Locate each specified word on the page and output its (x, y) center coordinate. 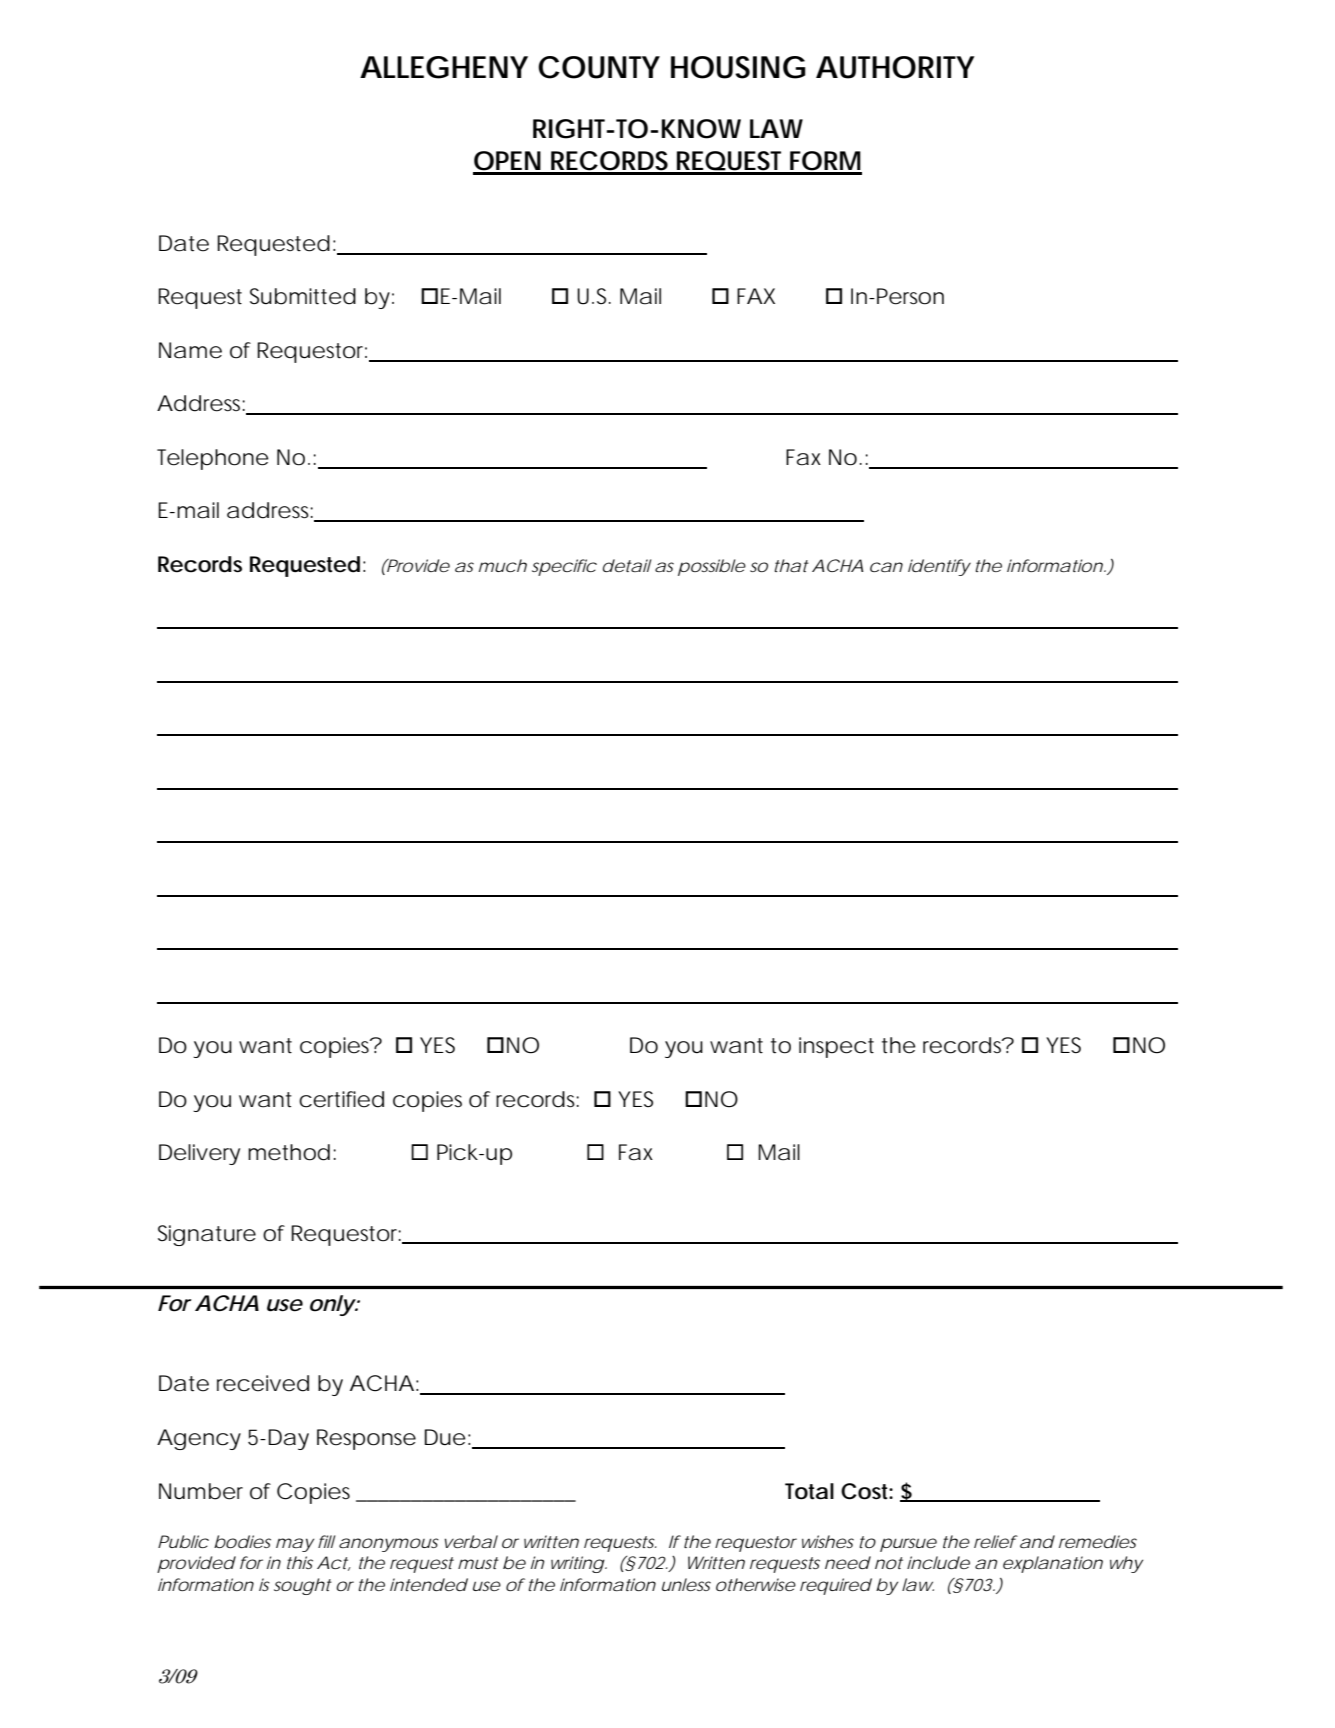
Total (809, 1491)
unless (686, 1584)
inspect (836, 1047)
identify (938, 567)
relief (995, 1541)
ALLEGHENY (443, 67)
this (300, 1562)
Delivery (199, 1154)
